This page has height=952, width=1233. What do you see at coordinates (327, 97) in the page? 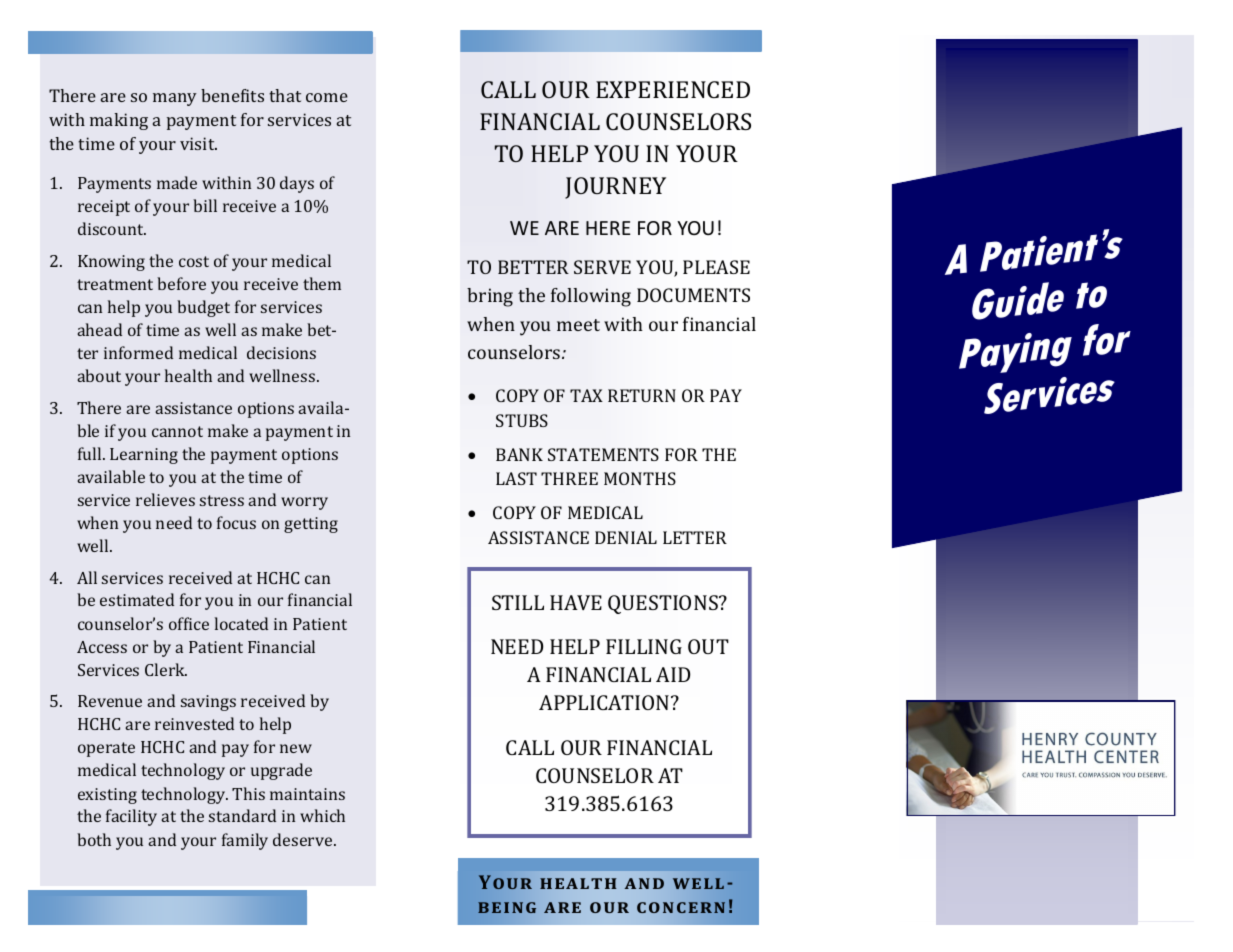
I see `come` at bounding box center [327, 97].
